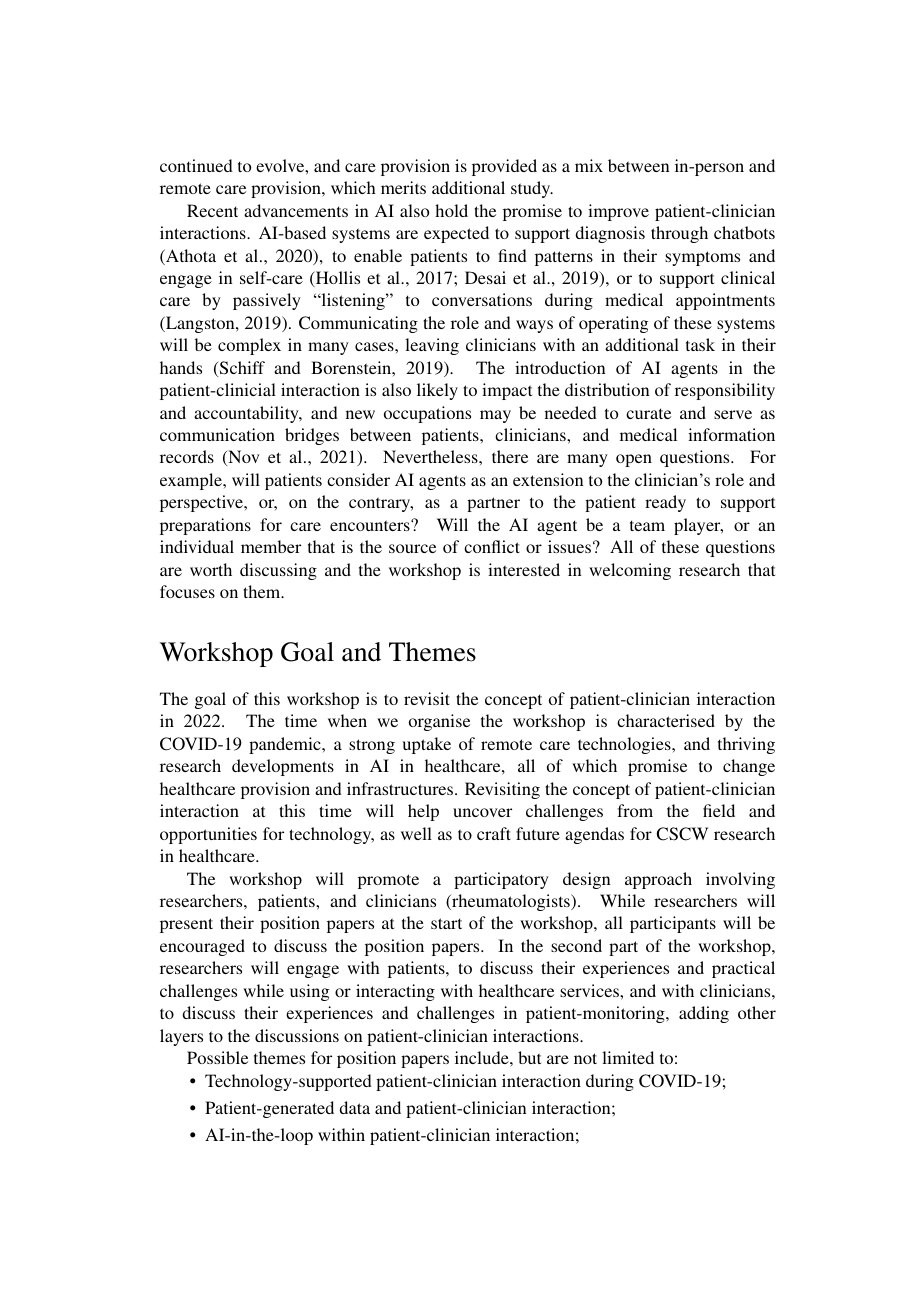 This document has height=1308, width=924. Describe the element at coordinates (648, 413) in the document. I see `curate` at that location.
